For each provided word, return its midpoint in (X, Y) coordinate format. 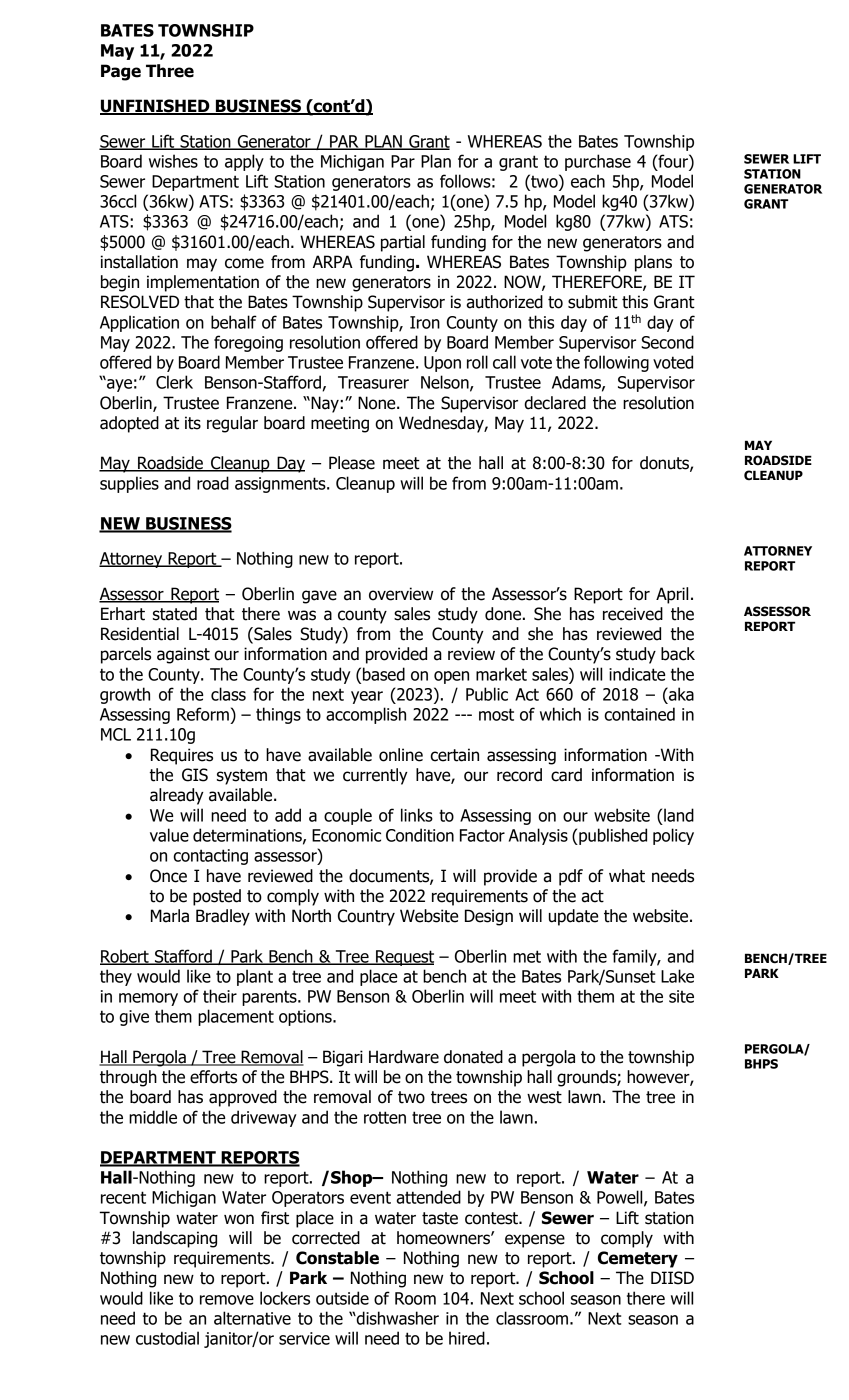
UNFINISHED (156, 107)
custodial (167, 1338)
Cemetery (638, 1259)
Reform (203, 714)
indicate (637, 674)
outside (342, 1298)
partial (403, 243)
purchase (598, 162)
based (384, 674)
